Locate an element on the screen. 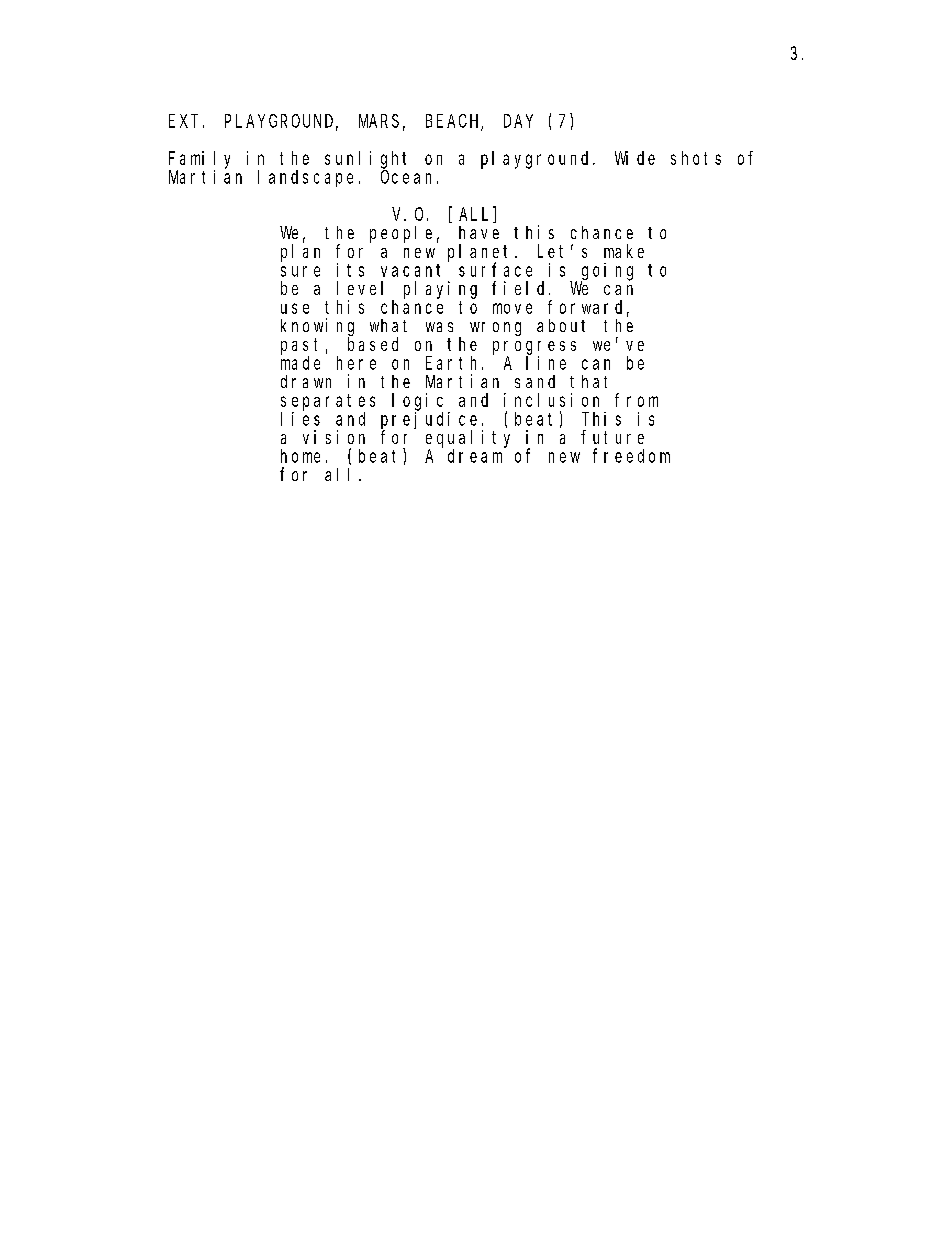 This screenshot has width=952, height=1233. people is located at coordinates (401, 234).
